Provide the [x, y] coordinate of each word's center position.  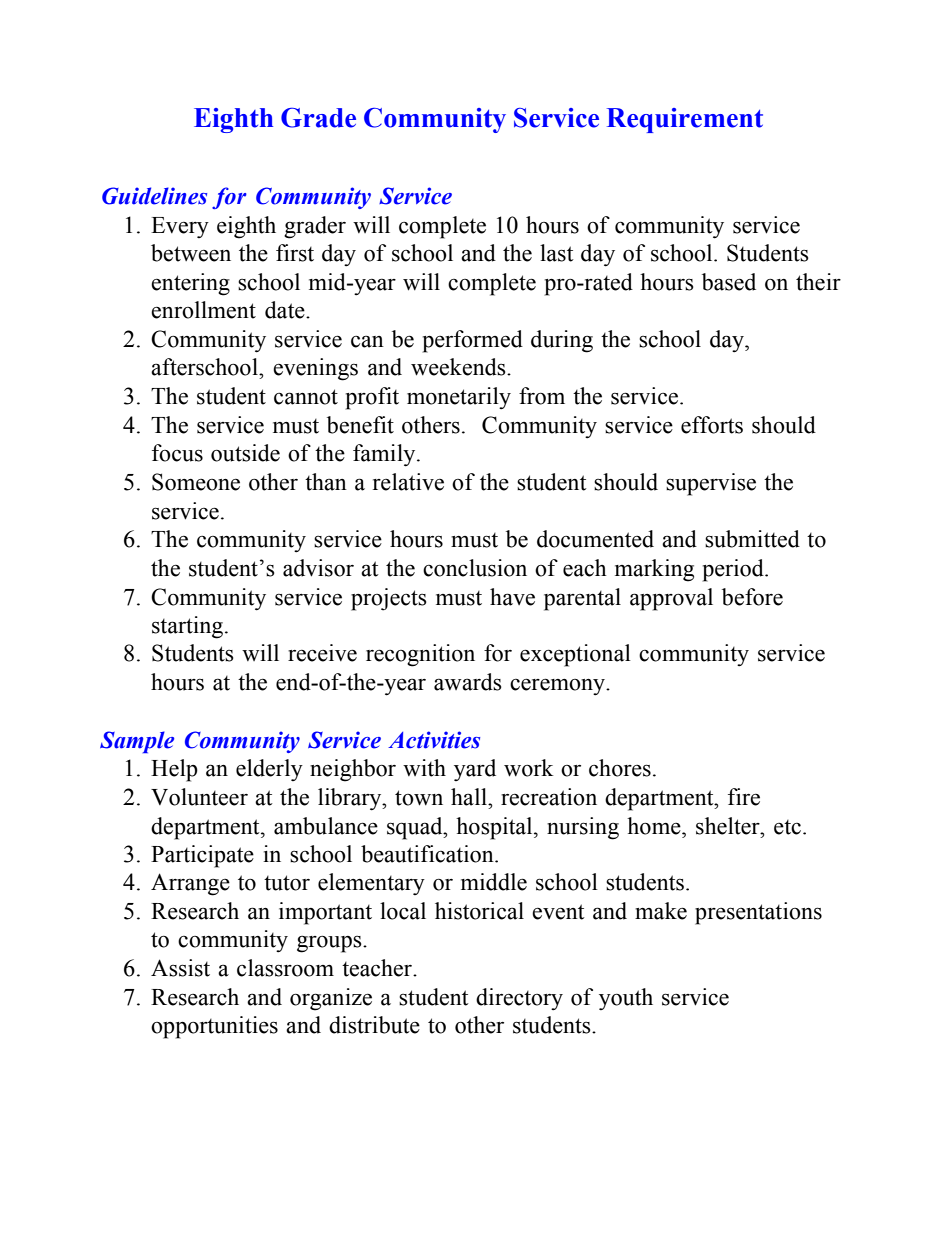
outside [245, 453]
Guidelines [154, 196]
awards [468, 682]
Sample [137, 742]
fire [744, 797]
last [557, 253]
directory [519, 999]
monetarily [459, 398]
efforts [712, 425]
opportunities [214, 1027]
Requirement [685, 120]
